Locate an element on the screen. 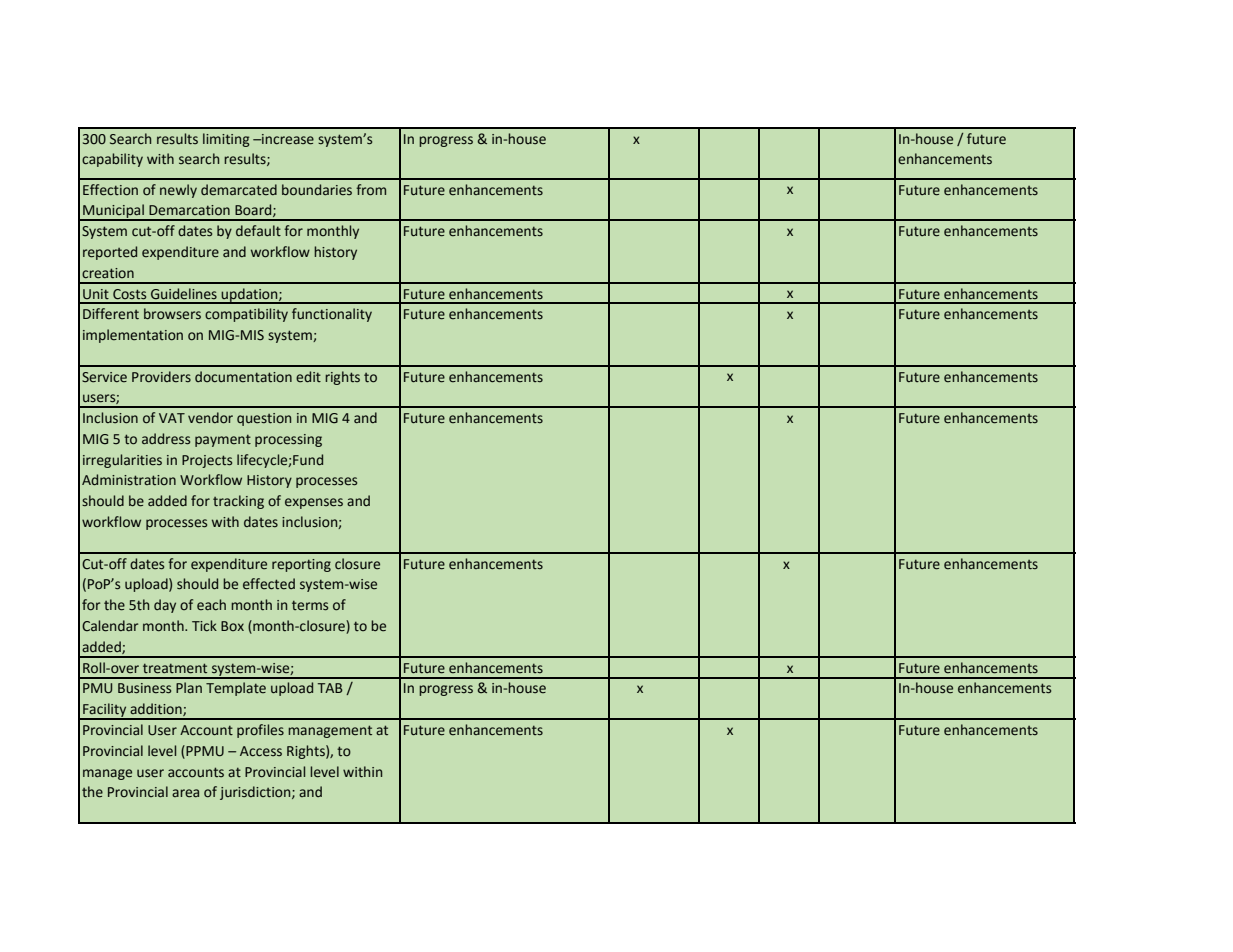 This screenshot has height=952, width=1233. boundaries is located at coordinates (317, 190).
